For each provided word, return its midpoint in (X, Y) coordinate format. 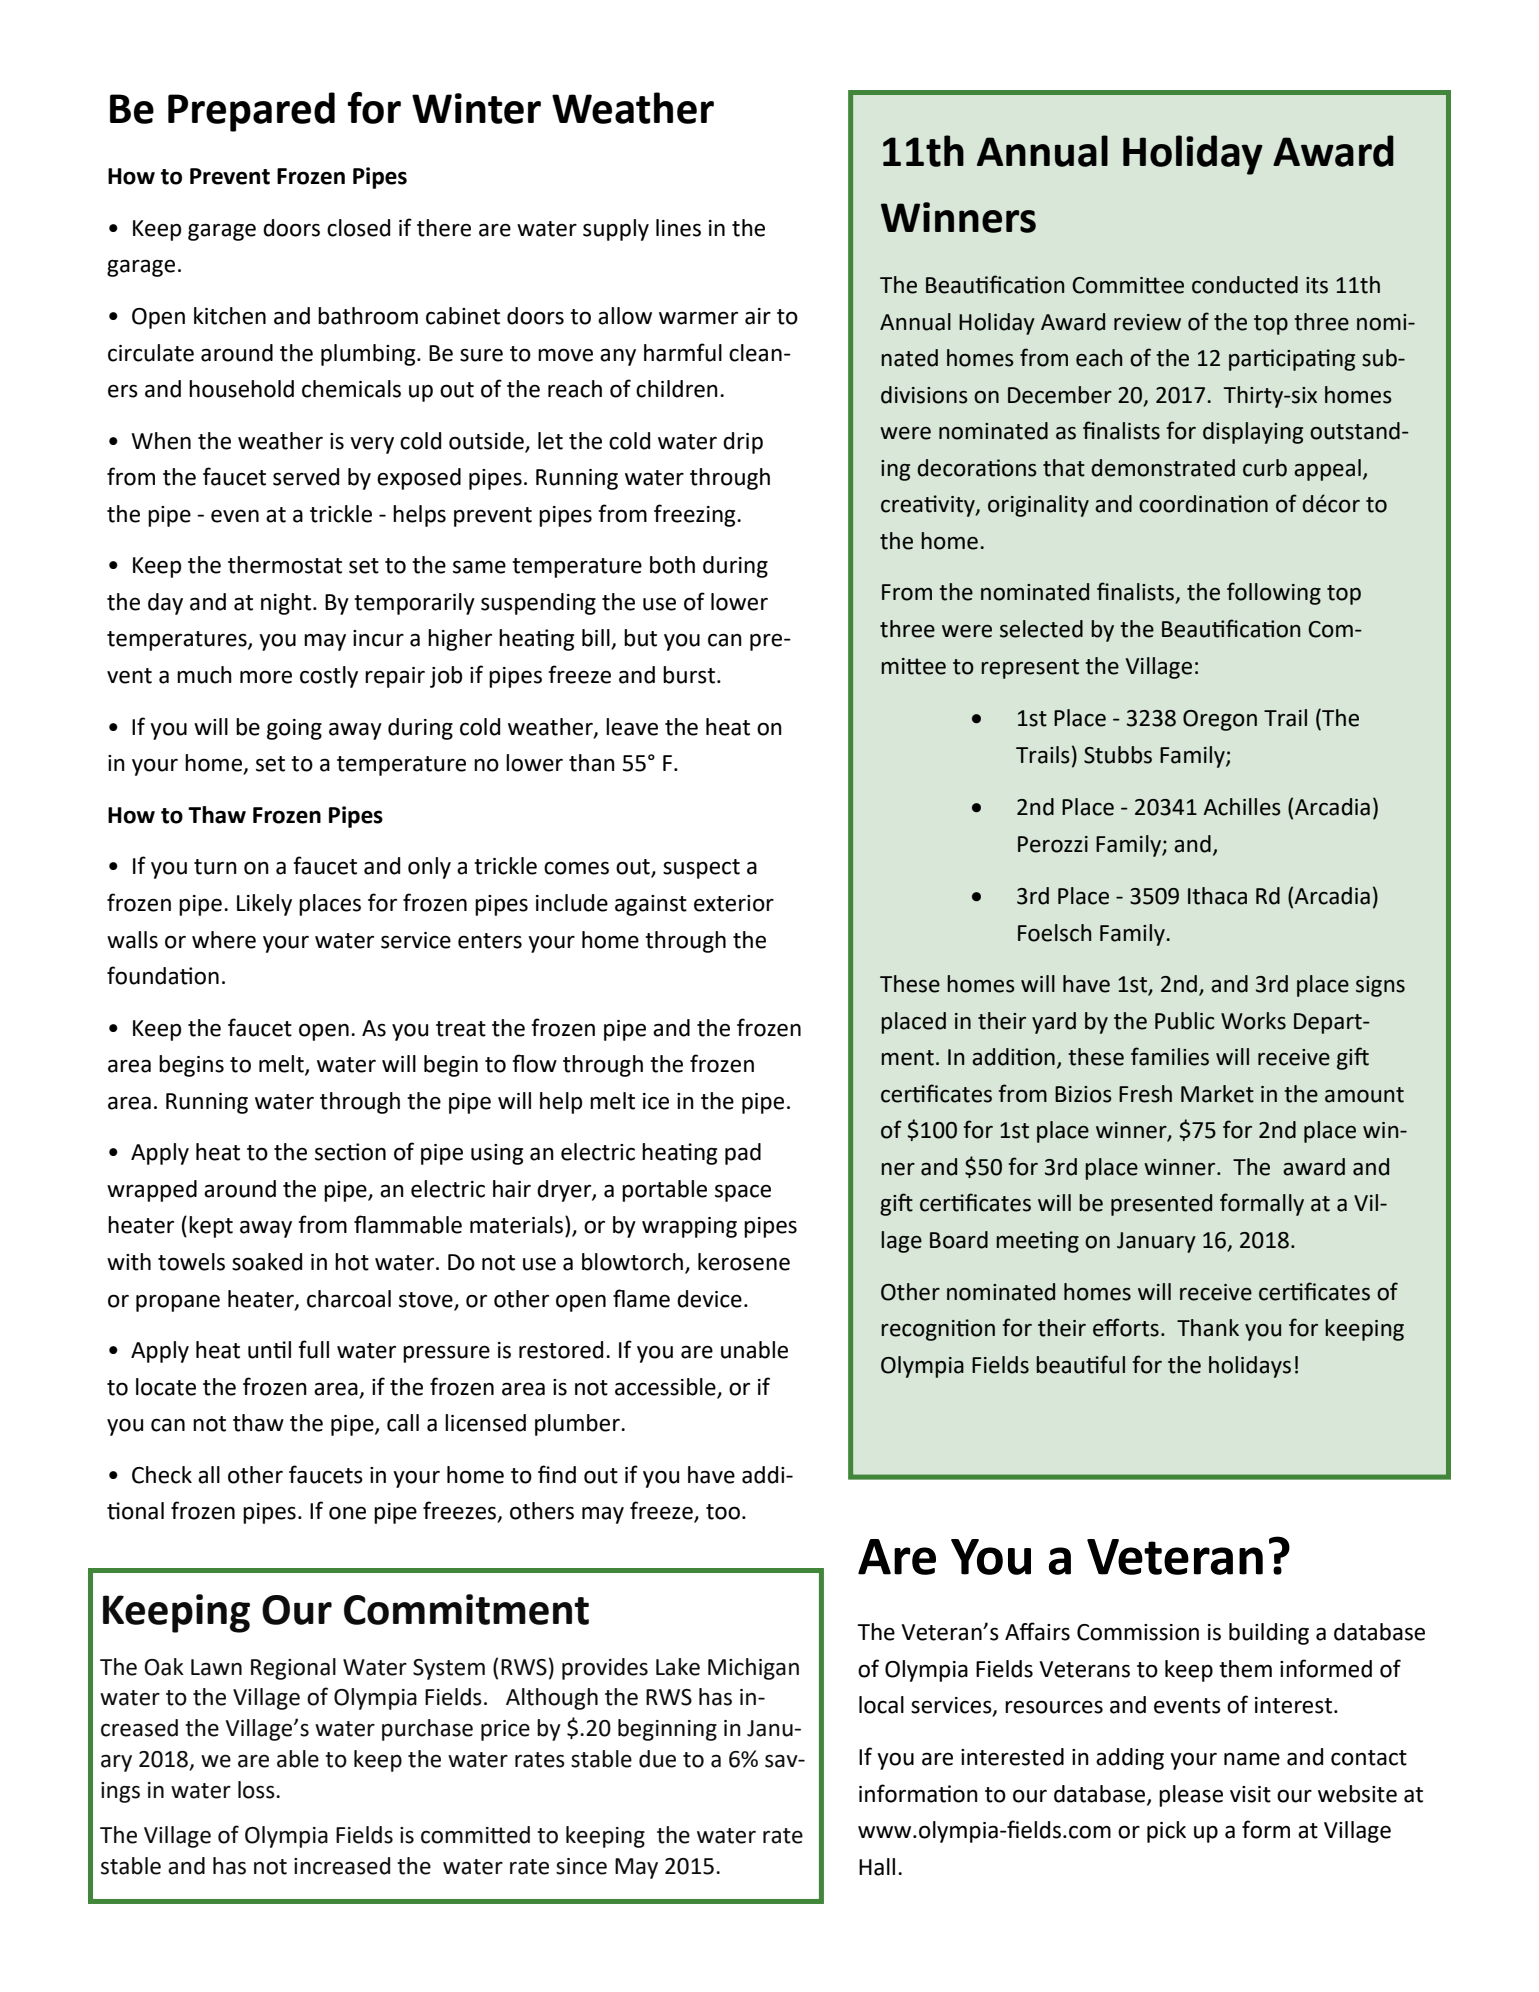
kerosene (744, 1262)
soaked (267, 1262)
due (657, 1759)
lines (678, 228)
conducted (1245, 285)
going (294, 729)
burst (689, 675)
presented (1161, 1205)
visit (1250, 1794)
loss (257, 1790)
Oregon (1220, 720)
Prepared (251, 112)
